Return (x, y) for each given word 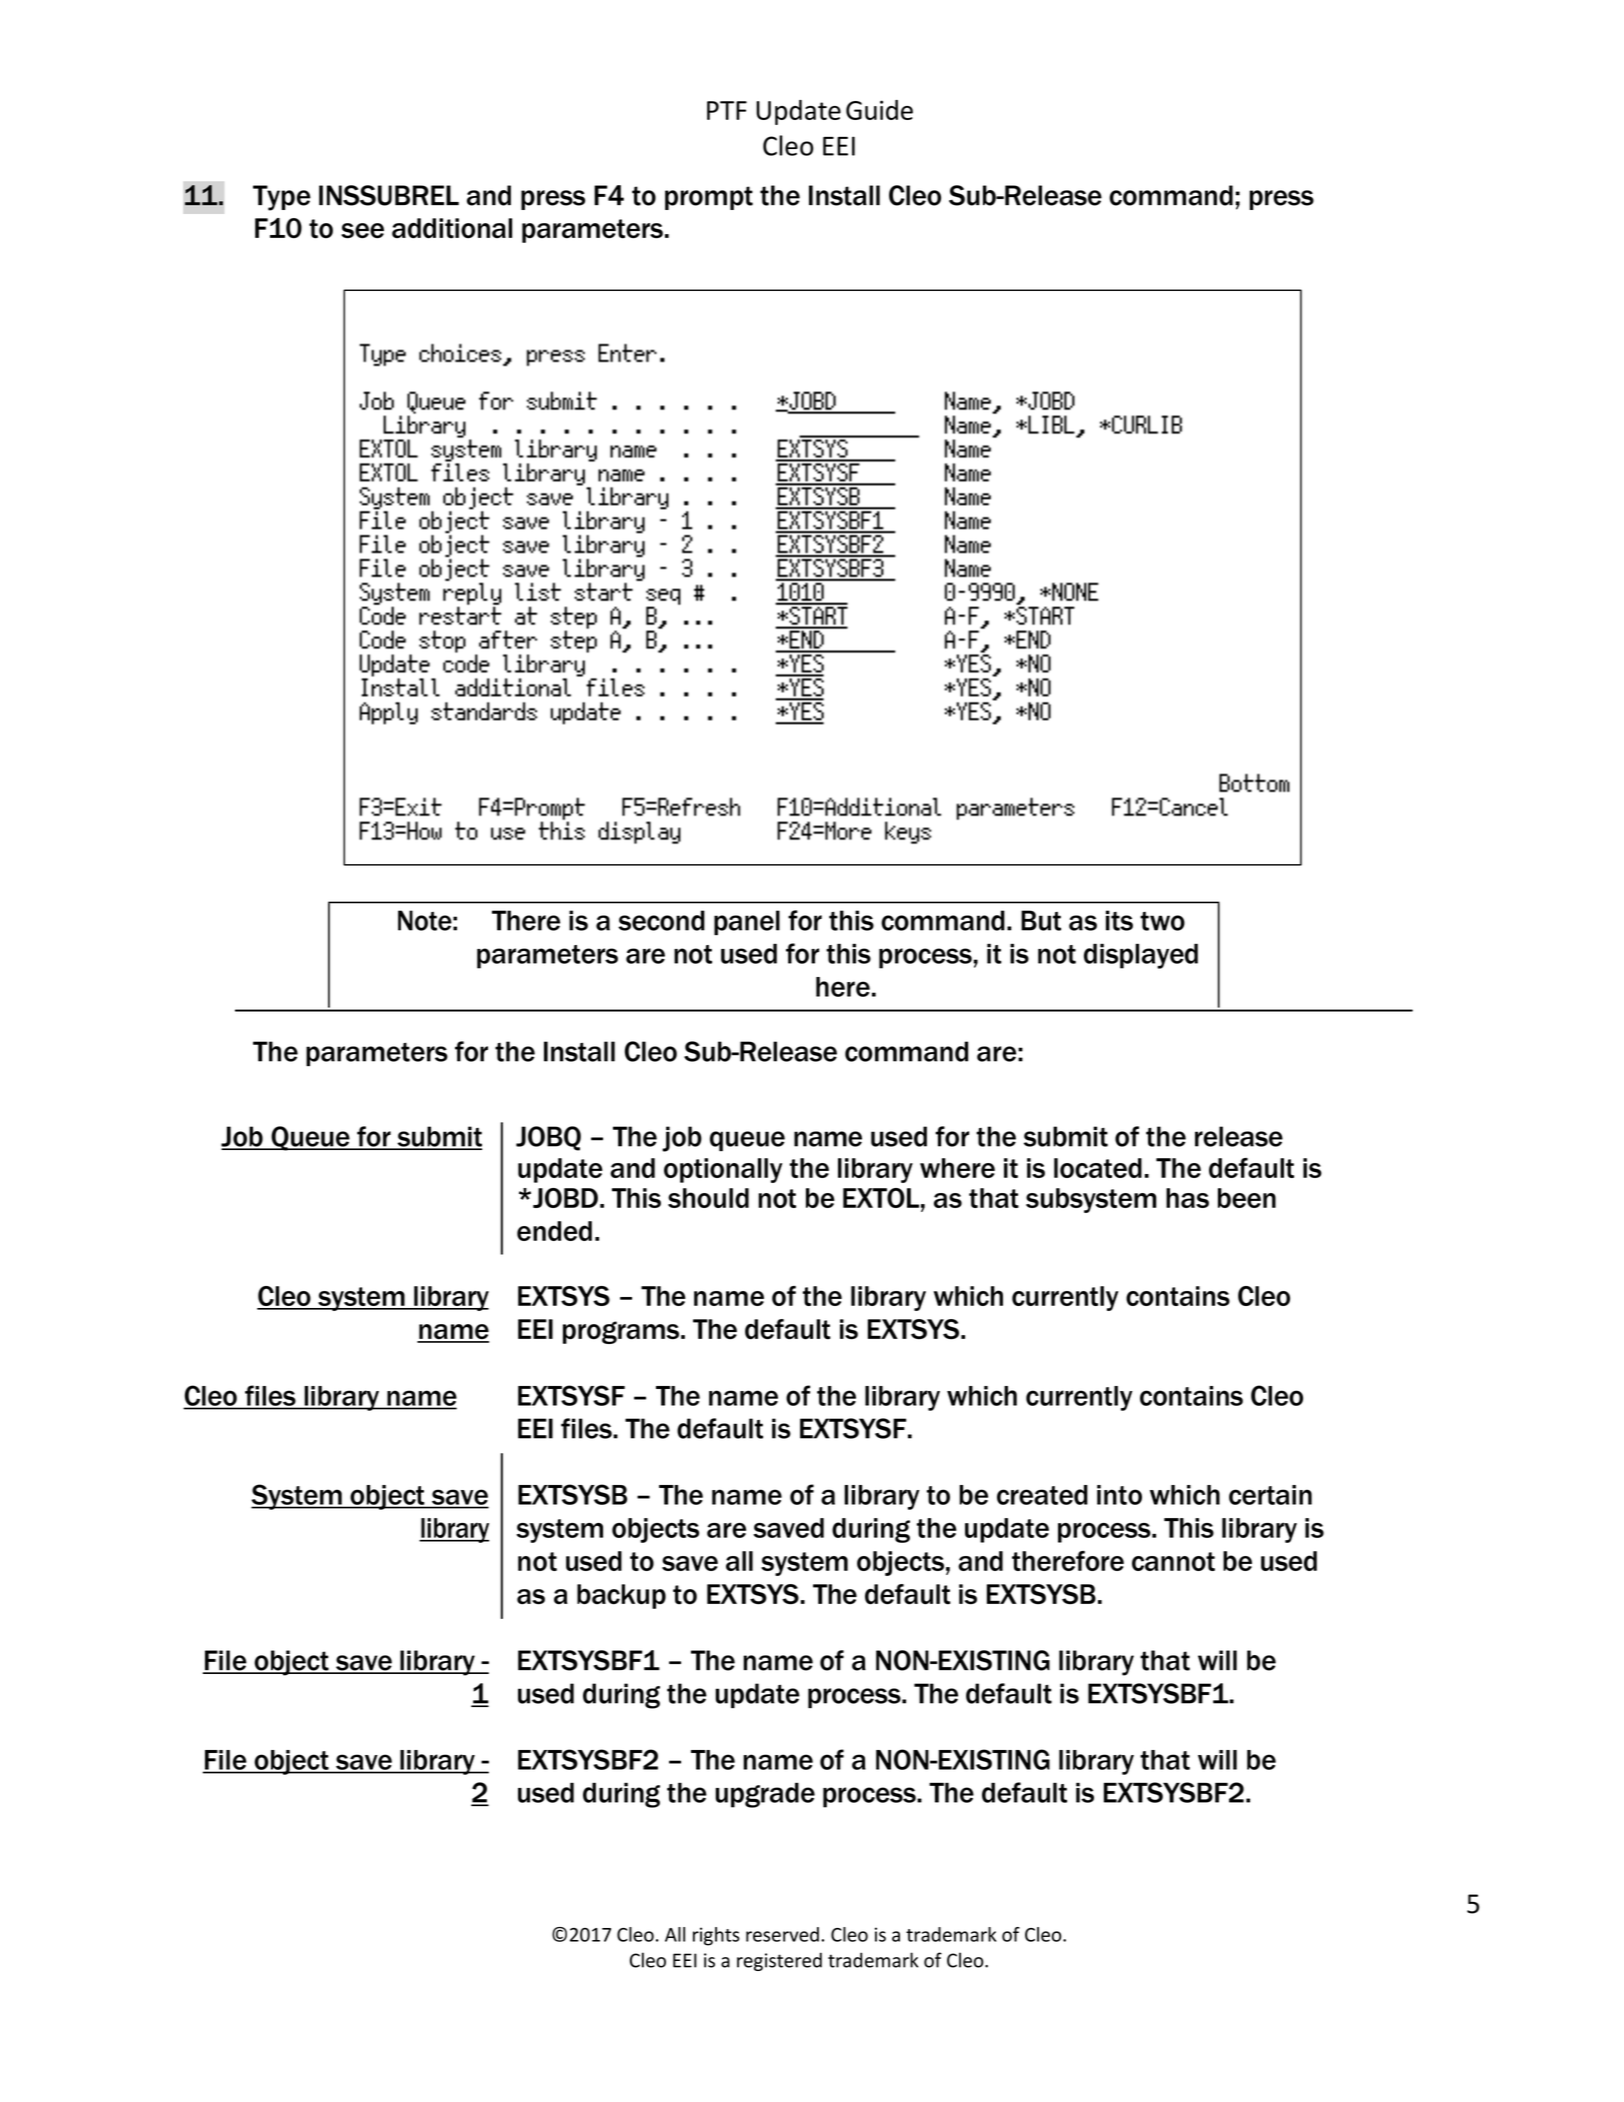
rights (716, 1936)
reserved (782, 1934)
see (362, 231)
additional (452, 228)
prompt (709, 198)
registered (779, 1961)
